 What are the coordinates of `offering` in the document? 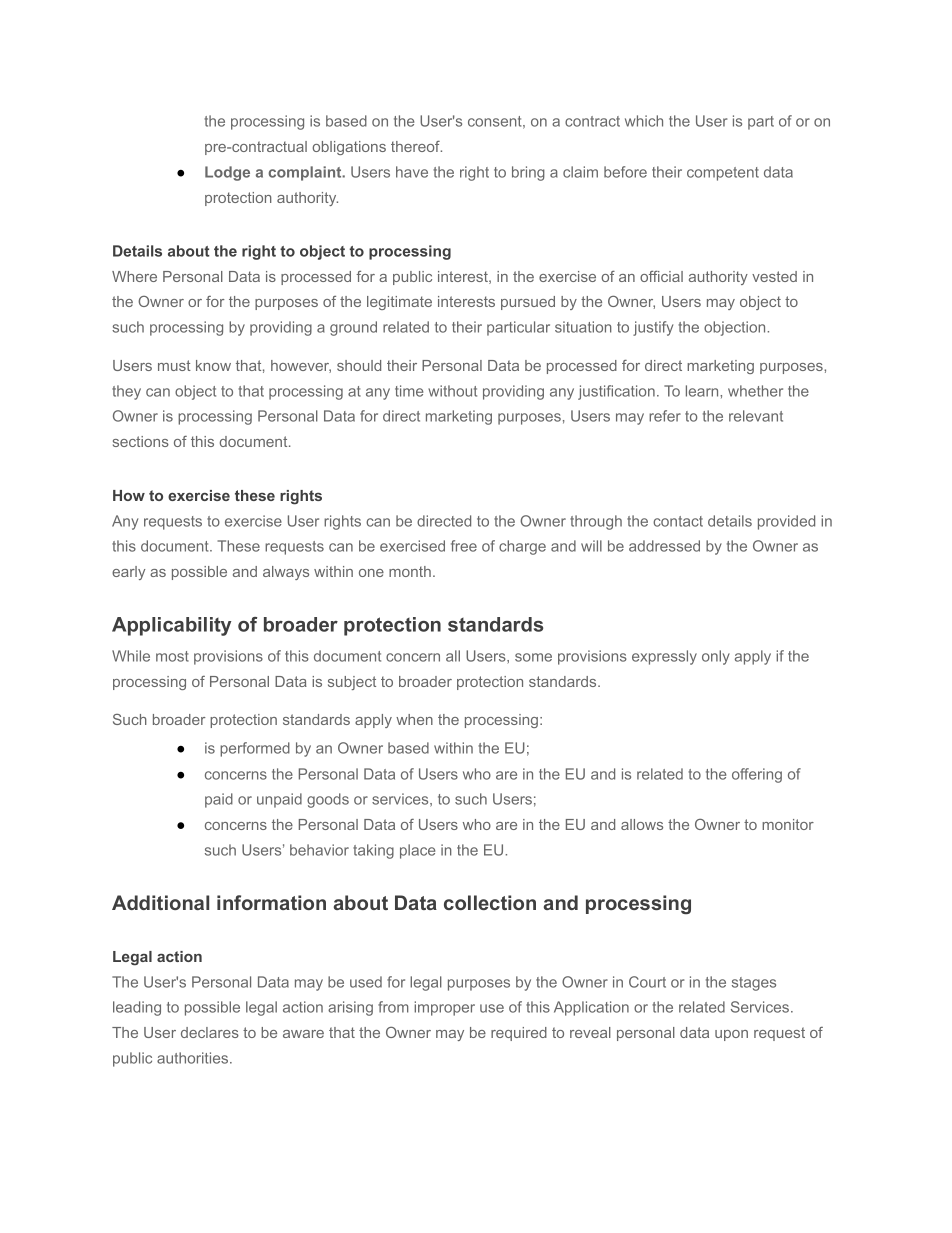 It's located at (757, 775).
